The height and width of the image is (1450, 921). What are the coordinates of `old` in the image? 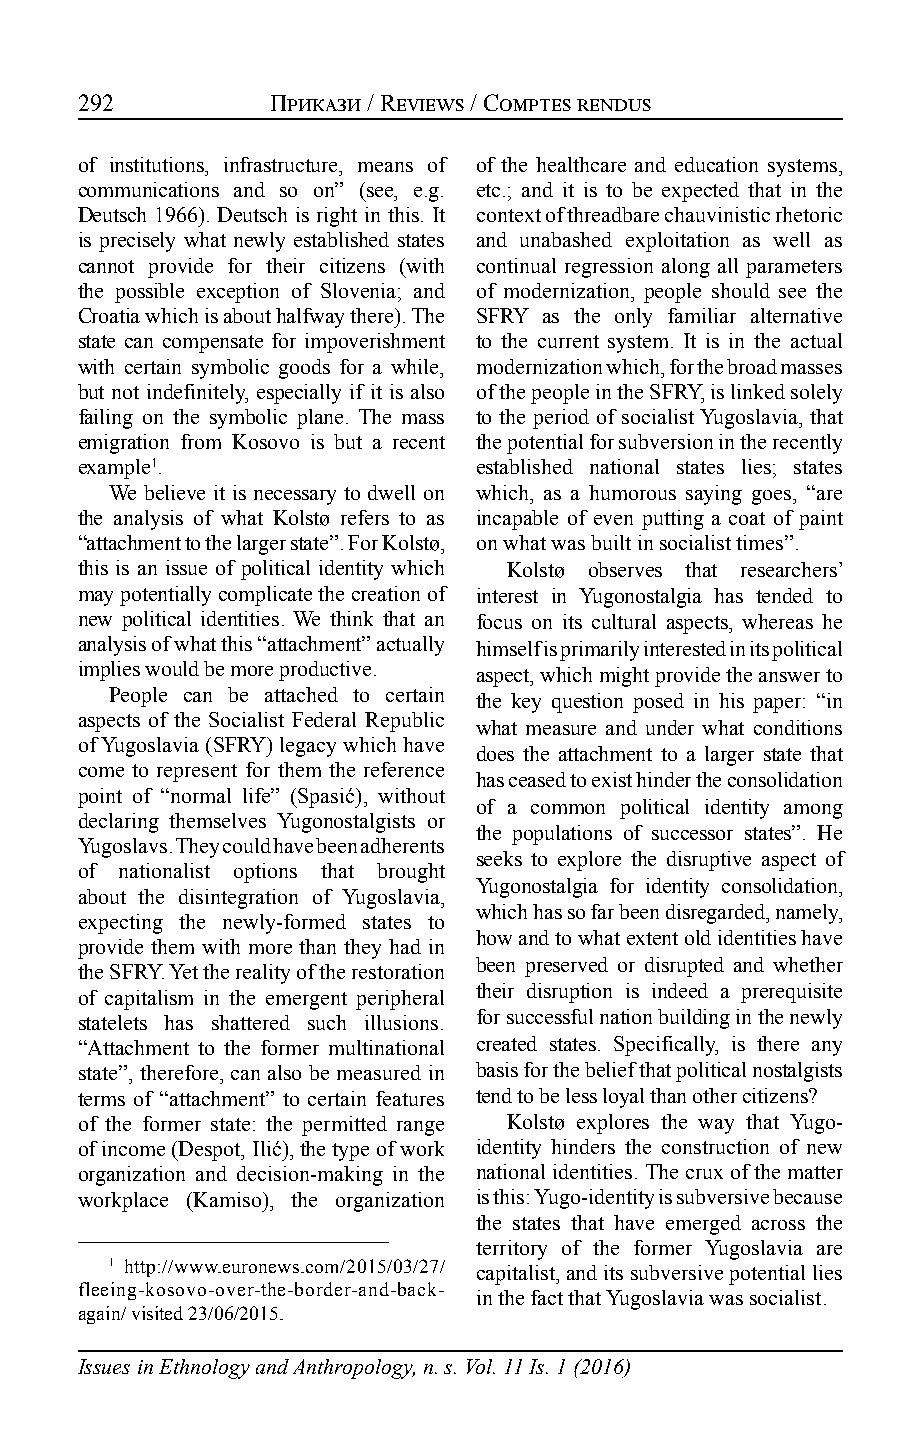 It's located at (698, 937).
